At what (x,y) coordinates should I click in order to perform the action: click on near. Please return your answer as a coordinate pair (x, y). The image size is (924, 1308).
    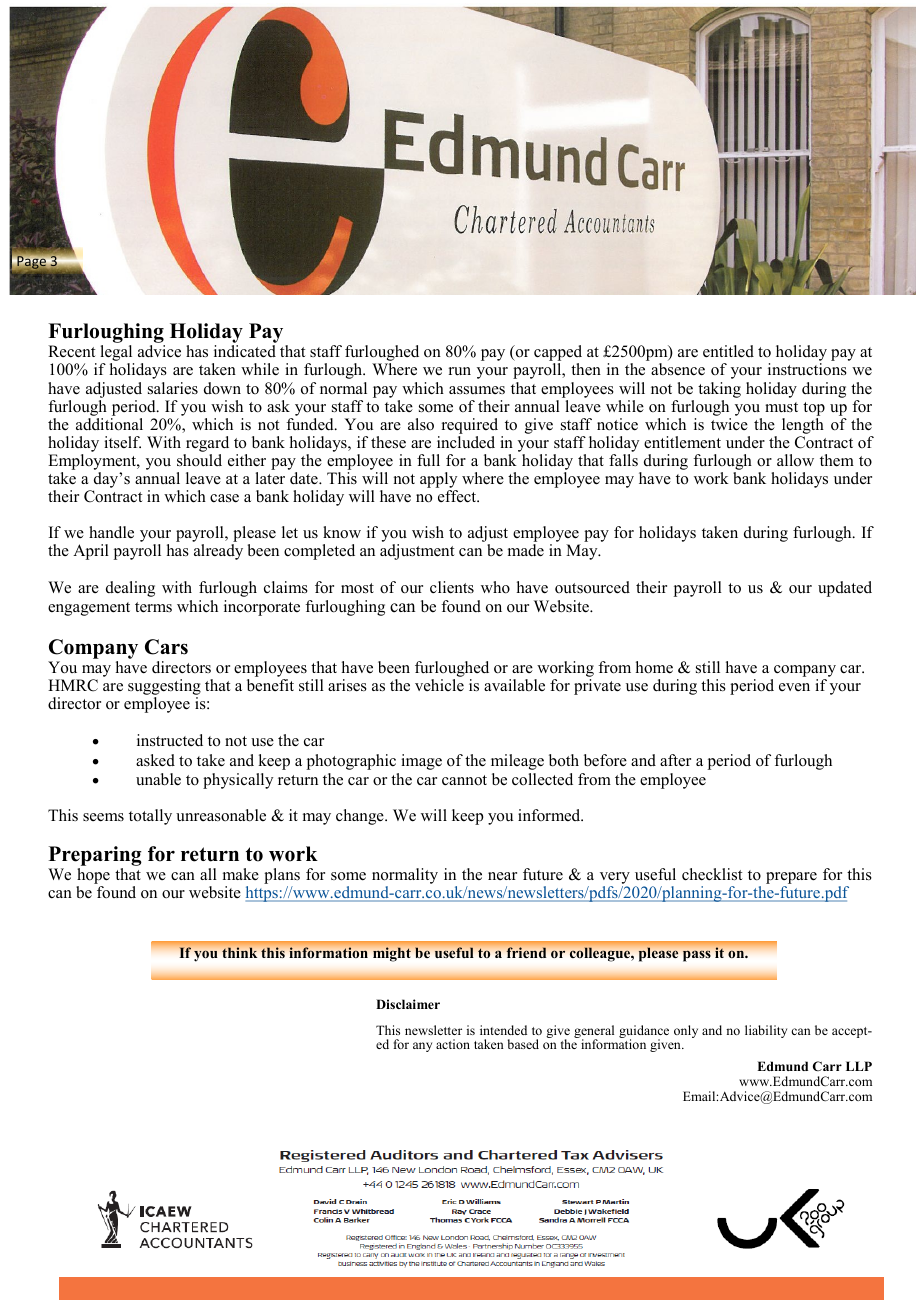
    Looking at the image, I should click on (502, 876).
